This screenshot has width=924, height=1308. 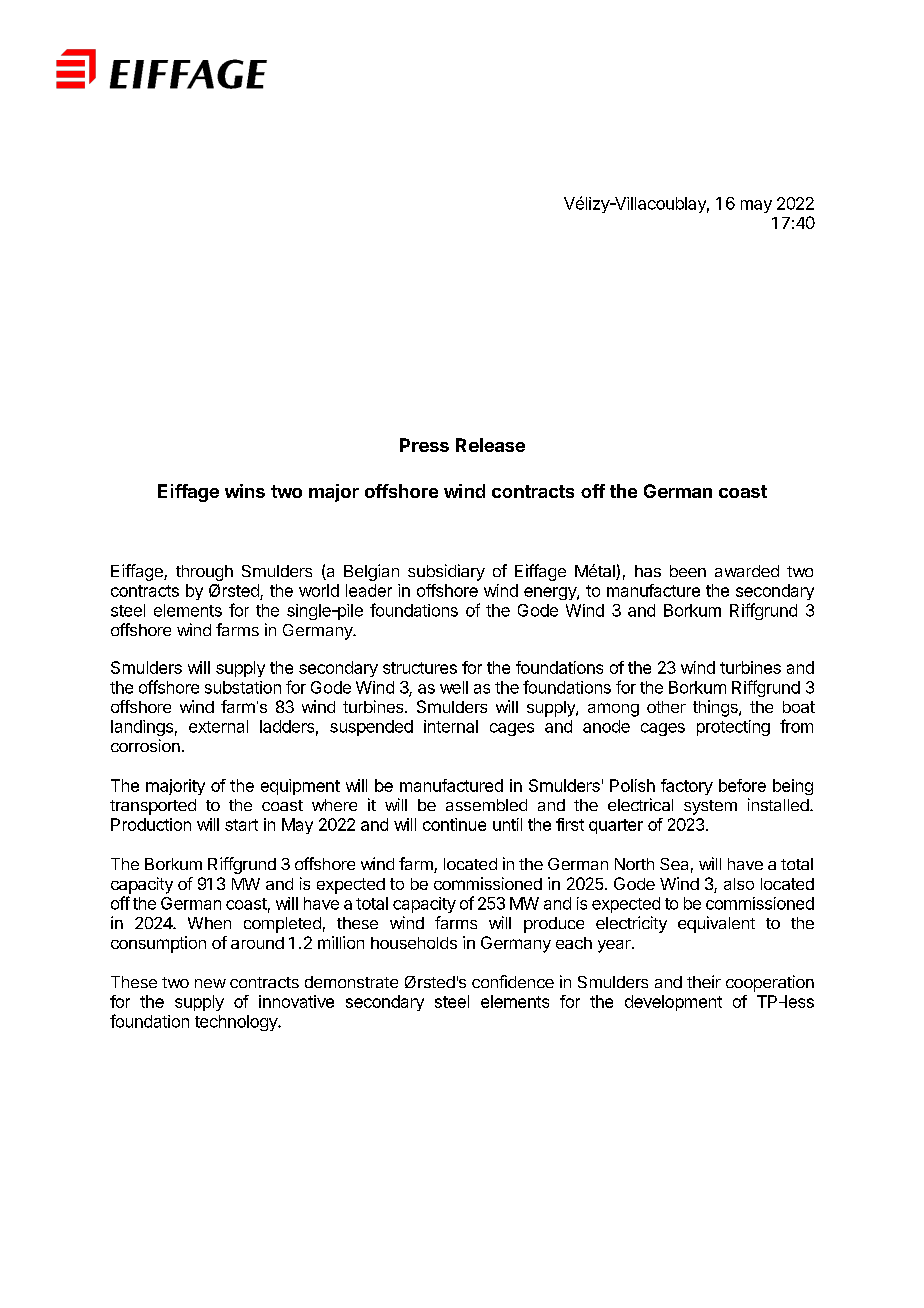 What do you see at coordinates (218, 726) in the screenshot?
I see `external` at bounding box center [218, 726].
